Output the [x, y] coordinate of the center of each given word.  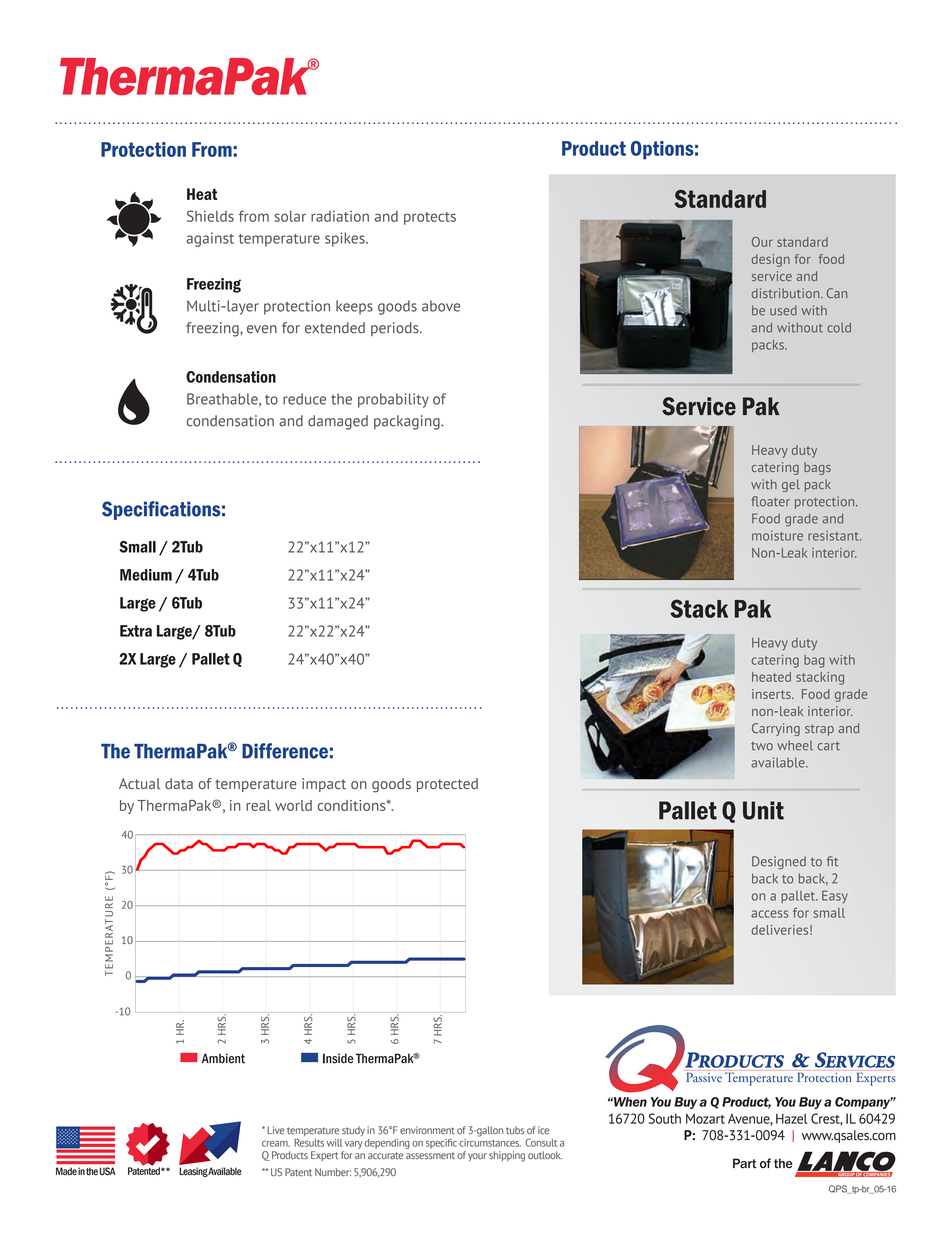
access [769, 914]
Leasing [193, 1172]
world [293, 805]
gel [791, 485]
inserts [772, 694]
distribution [787, 293]
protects [430, 218]
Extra [136, 631]
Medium [146, 575]
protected [447, 785]
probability [393, 400]
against [210, 239]
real [258, 805]
